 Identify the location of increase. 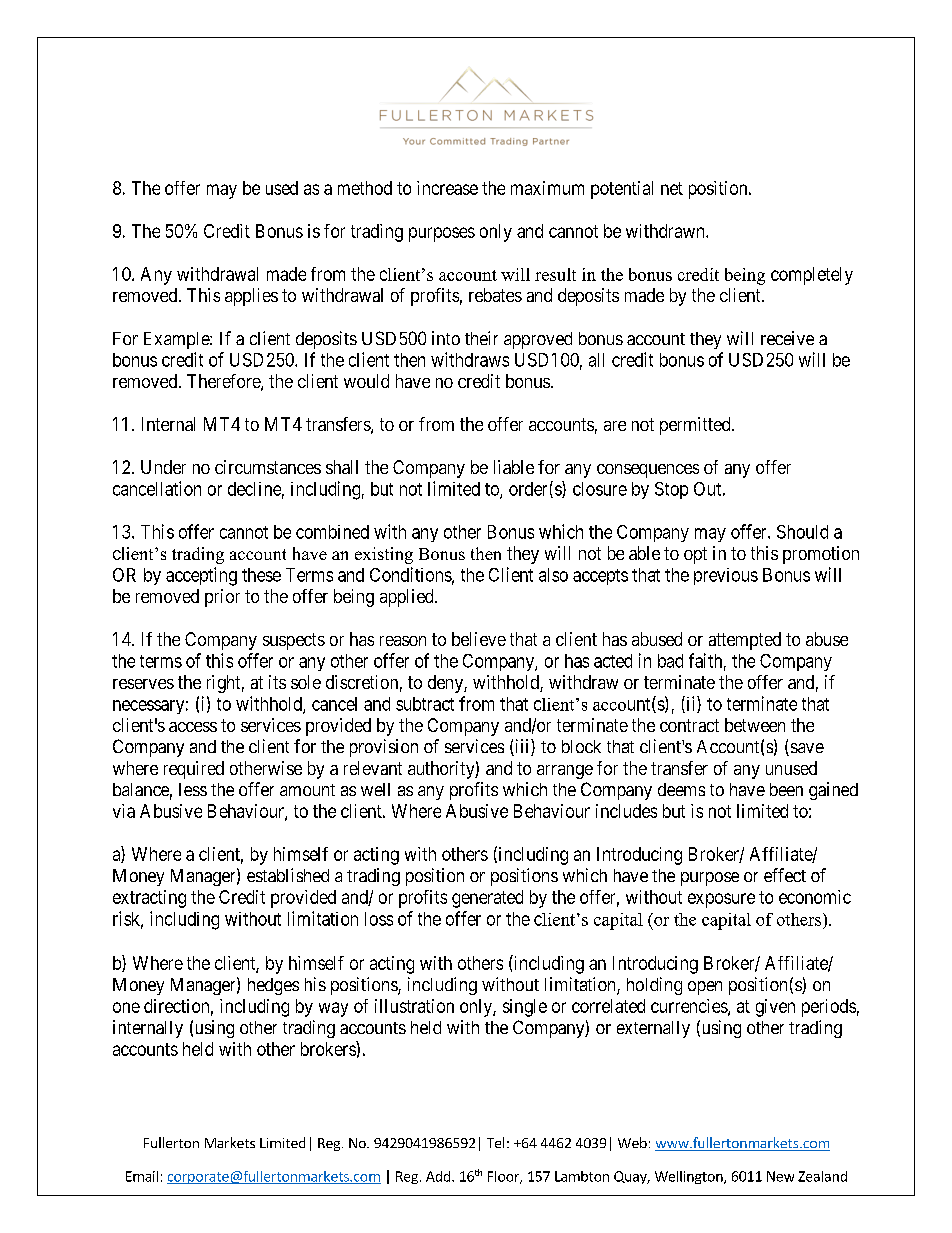
(447, 188).
